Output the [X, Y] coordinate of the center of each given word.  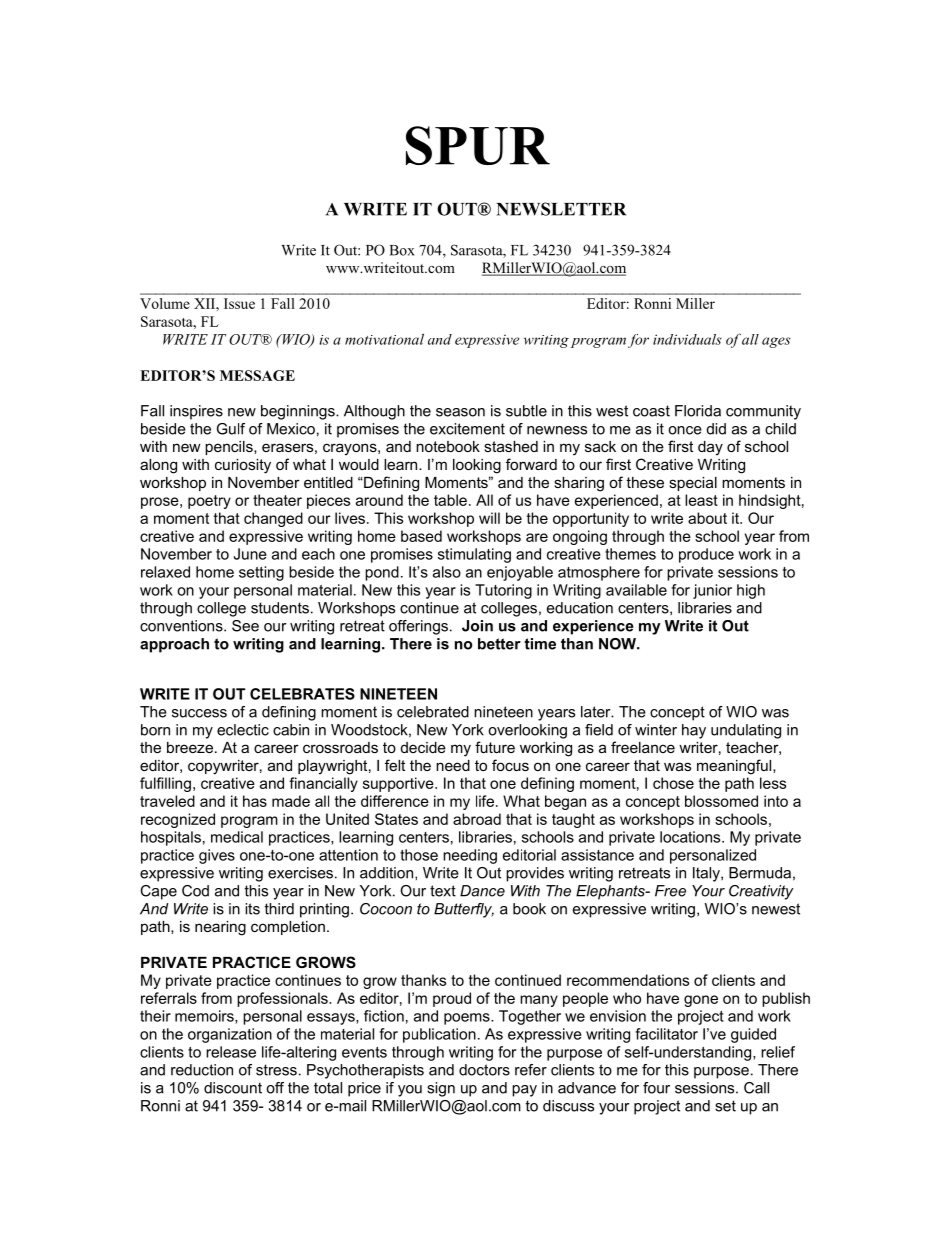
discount [233, 1088]
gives [217, 856]
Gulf [231, 429]
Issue [239, 303]
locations [691, 837]
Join [477, 626]
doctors [484, 1070]
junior [712, 591]
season [460, 412]
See [245, 626]
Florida [698, 411]
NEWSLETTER [561, 209]
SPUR [478, 145]
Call [756, 1088]
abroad [477, 819]
